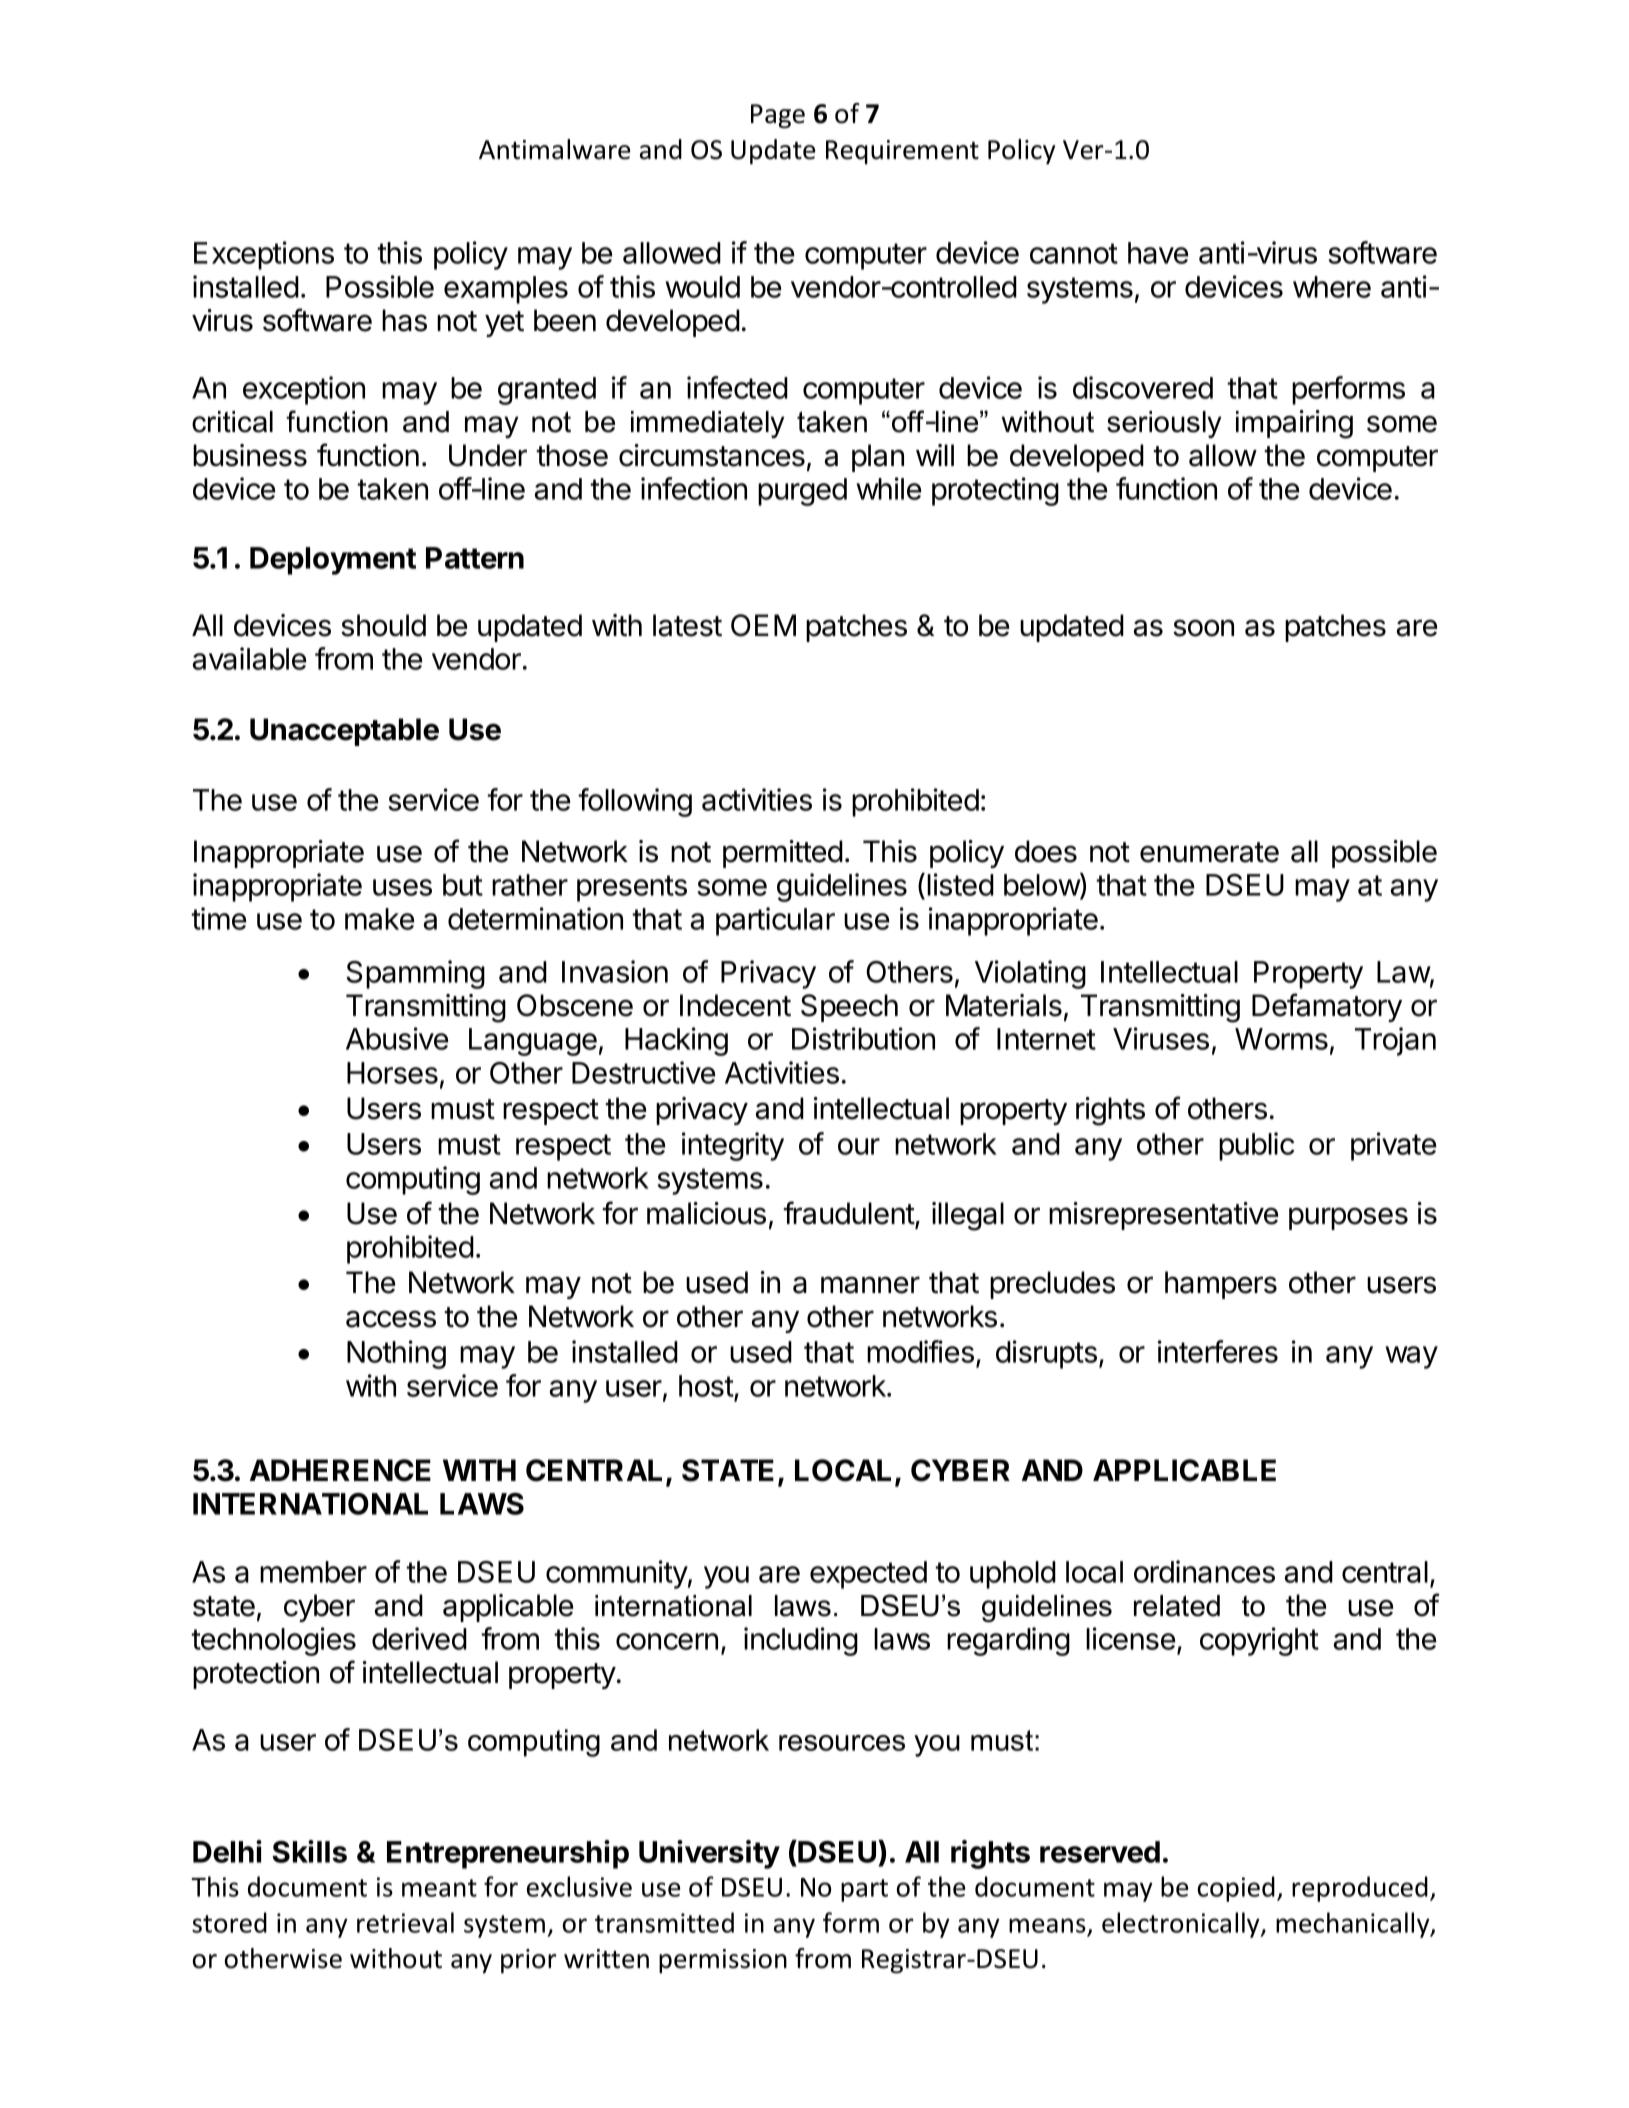 This screenshot has height=2108, width=1629. What do you see at coordinates (783, 854) in the screenshot?
I see `permitted` at bounding box center [783, 854].
